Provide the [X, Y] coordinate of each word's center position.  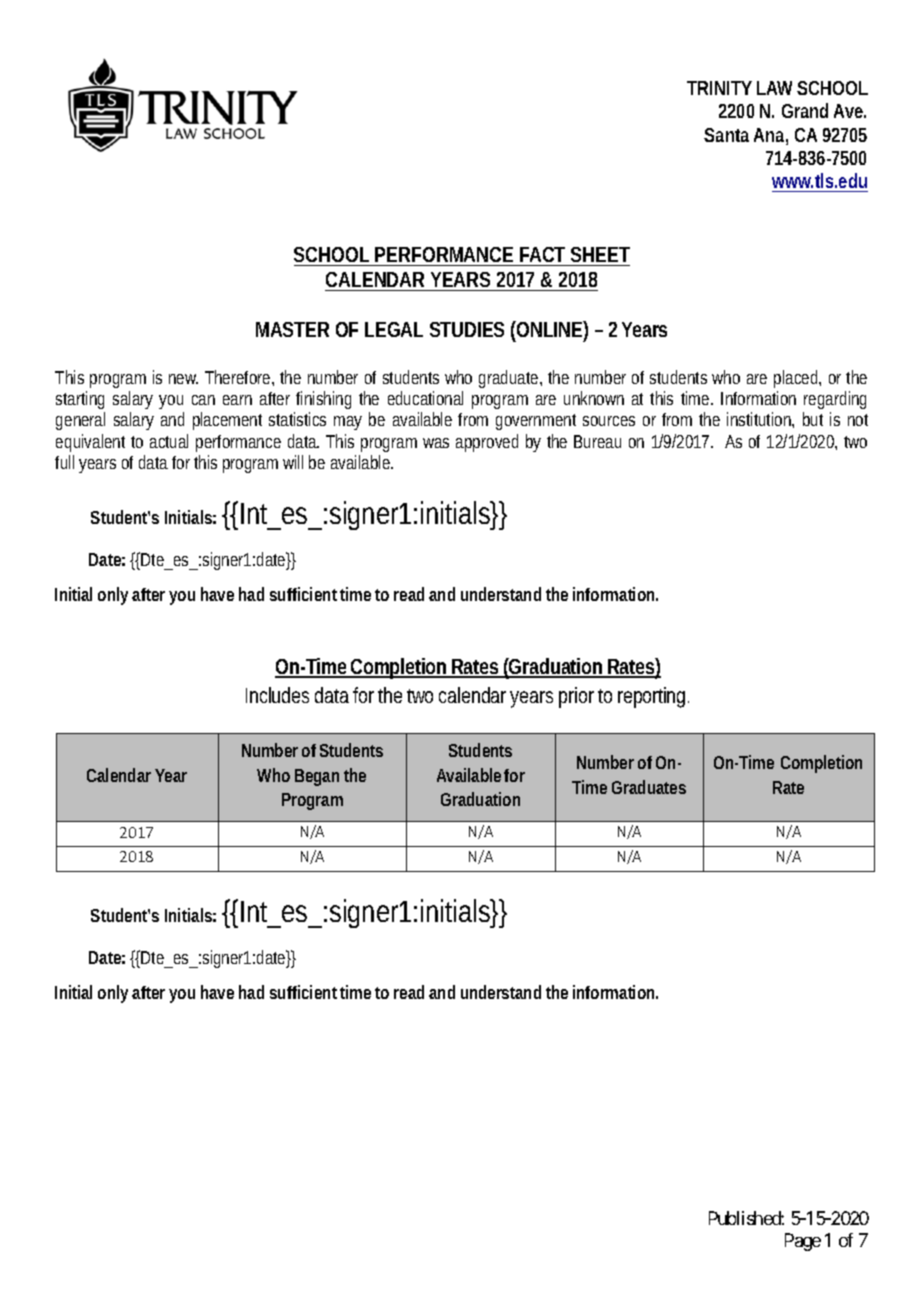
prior [579, 697]
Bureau [597, 441]
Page [803, 1242]
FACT [542, 254]
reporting [653, 697]
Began [317, 777]
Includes [277, 695]
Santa [726, 135]
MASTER [292, 329]
